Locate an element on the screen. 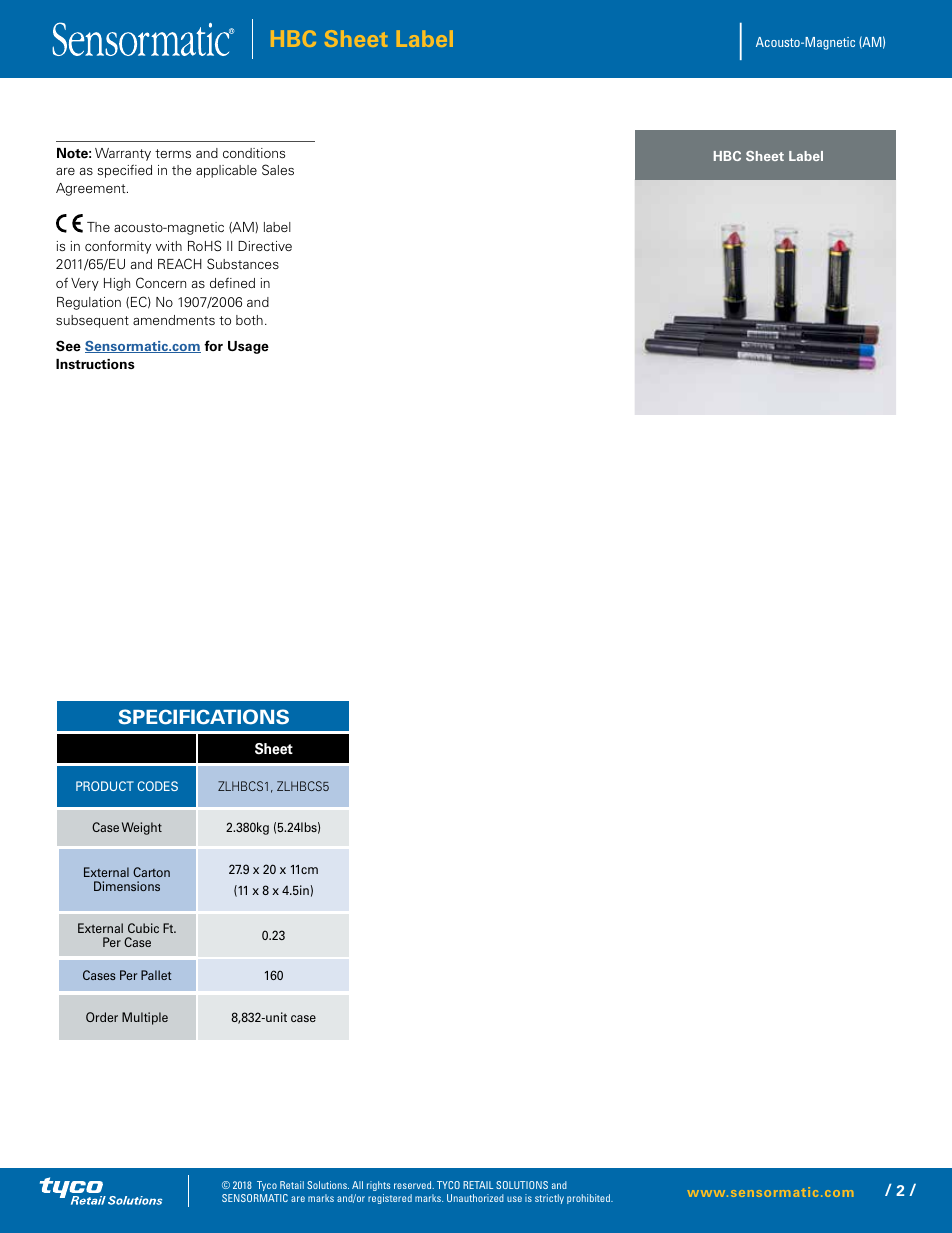 This screenshot has height=1233, width=952. Multiple is located at coordinates (145, 1018).
